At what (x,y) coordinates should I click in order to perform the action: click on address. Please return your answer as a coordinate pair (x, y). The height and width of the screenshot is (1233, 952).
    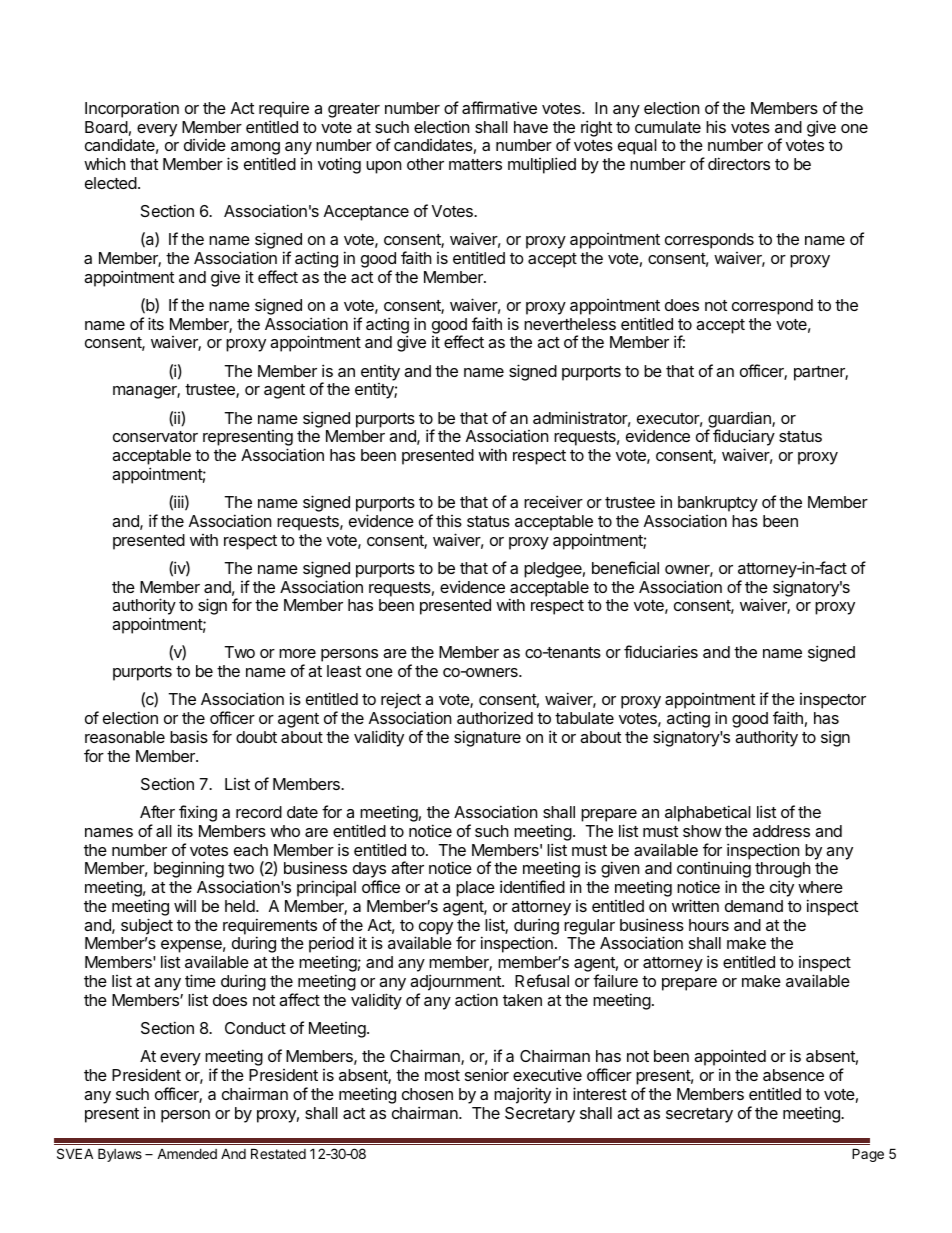
    Looking at the image, I should click on (781, 831).
